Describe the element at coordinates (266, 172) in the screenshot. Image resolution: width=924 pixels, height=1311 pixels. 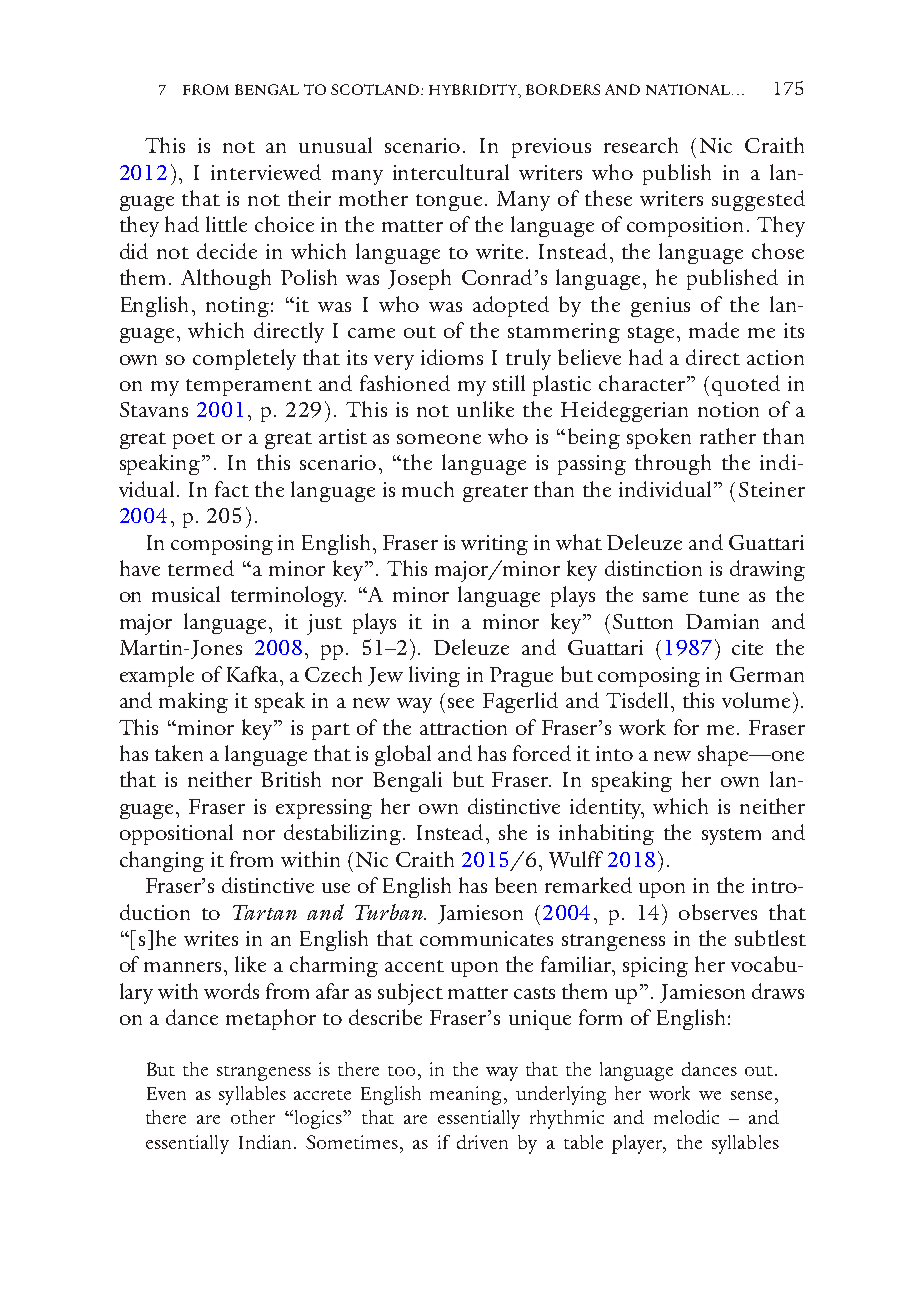
I see `interviewed` at that location.
